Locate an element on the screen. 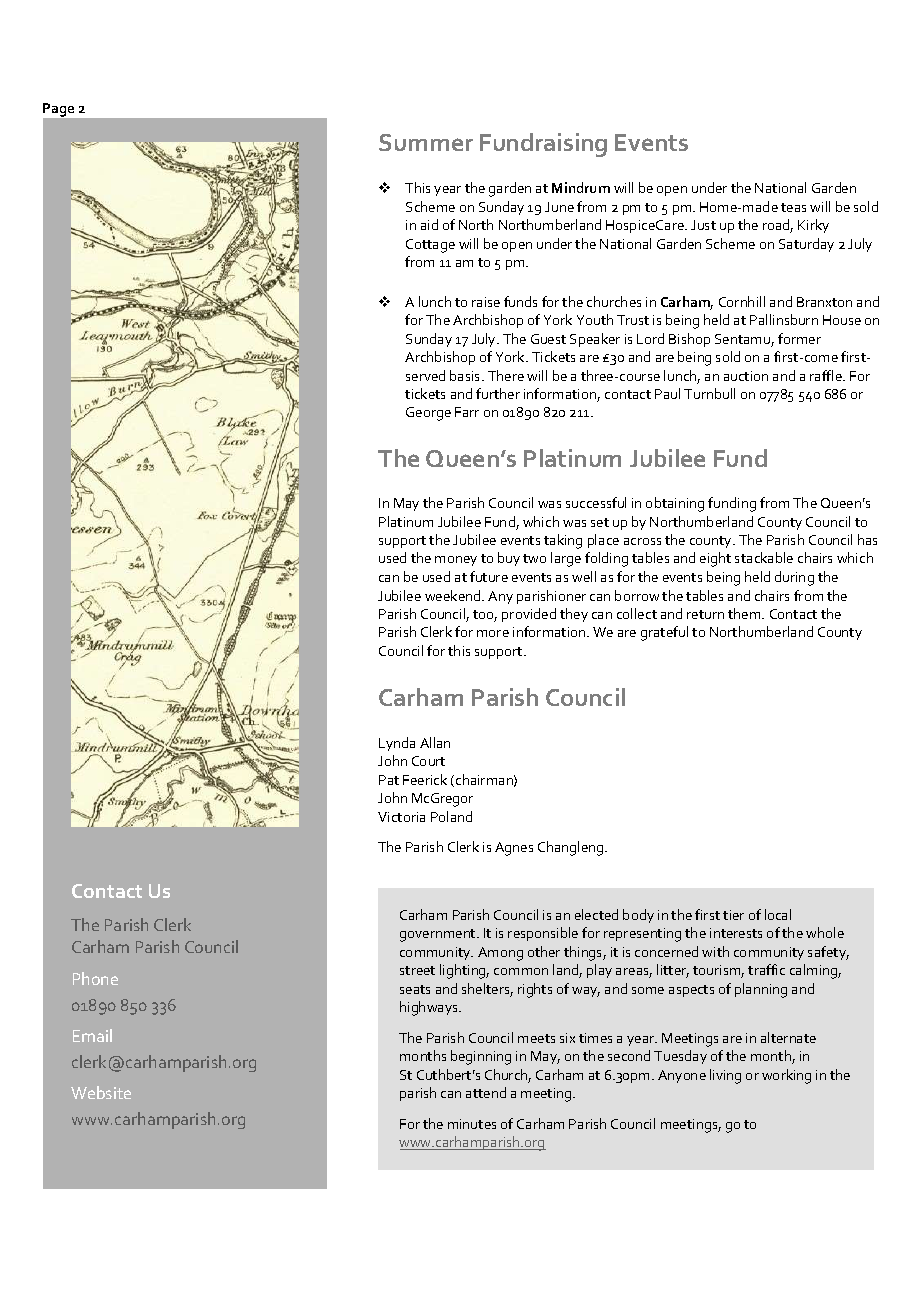 The height and width of the screenshot is (1308, 924). Lynda is located at coordinates (397, 744).
